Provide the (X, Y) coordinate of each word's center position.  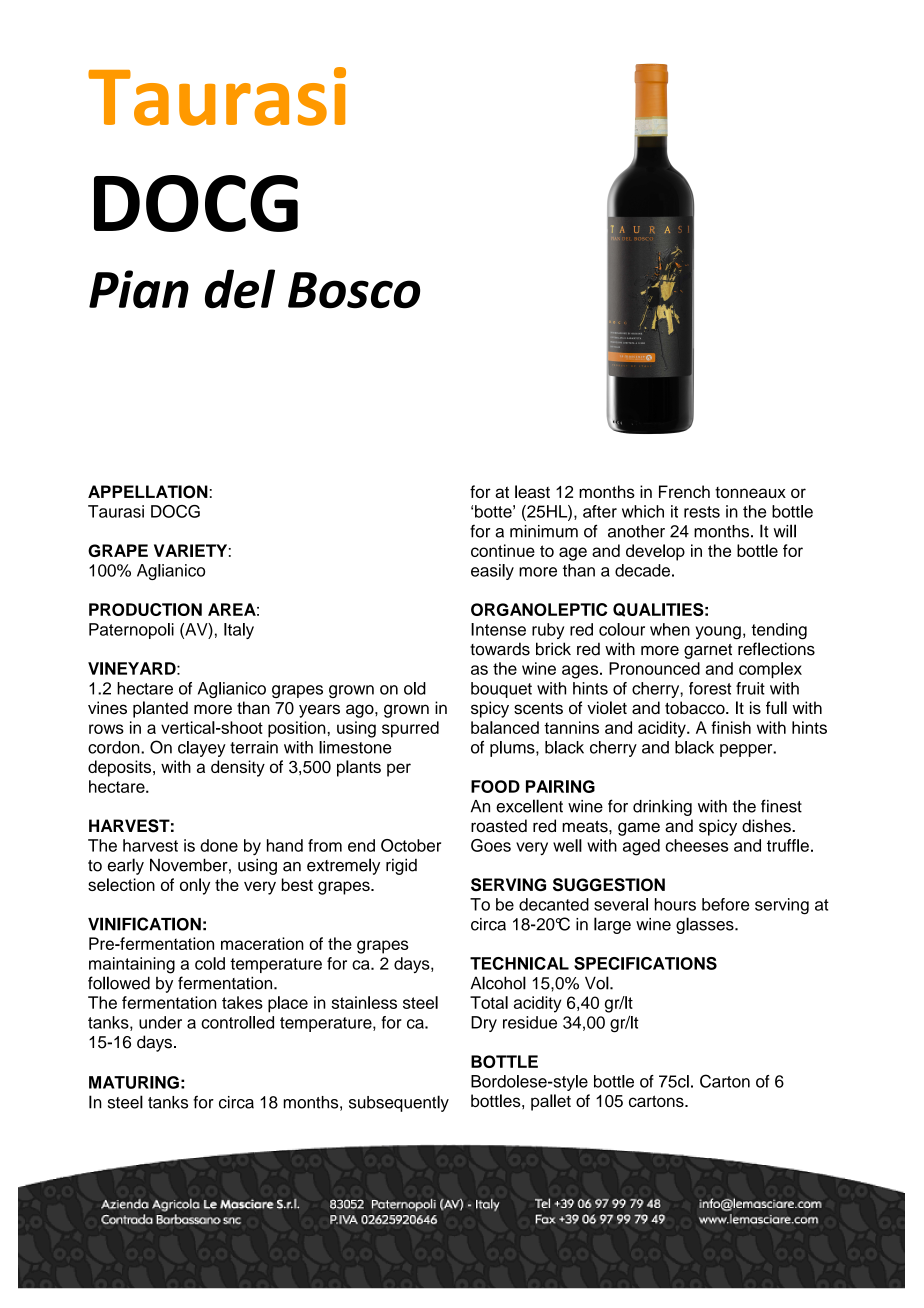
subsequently (399, 1103)
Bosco (354, 290)
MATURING (134, 1082)
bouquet (501, 690)
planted (160, 709)
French (684, 491)
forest (710, 688)
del (240, 289)
